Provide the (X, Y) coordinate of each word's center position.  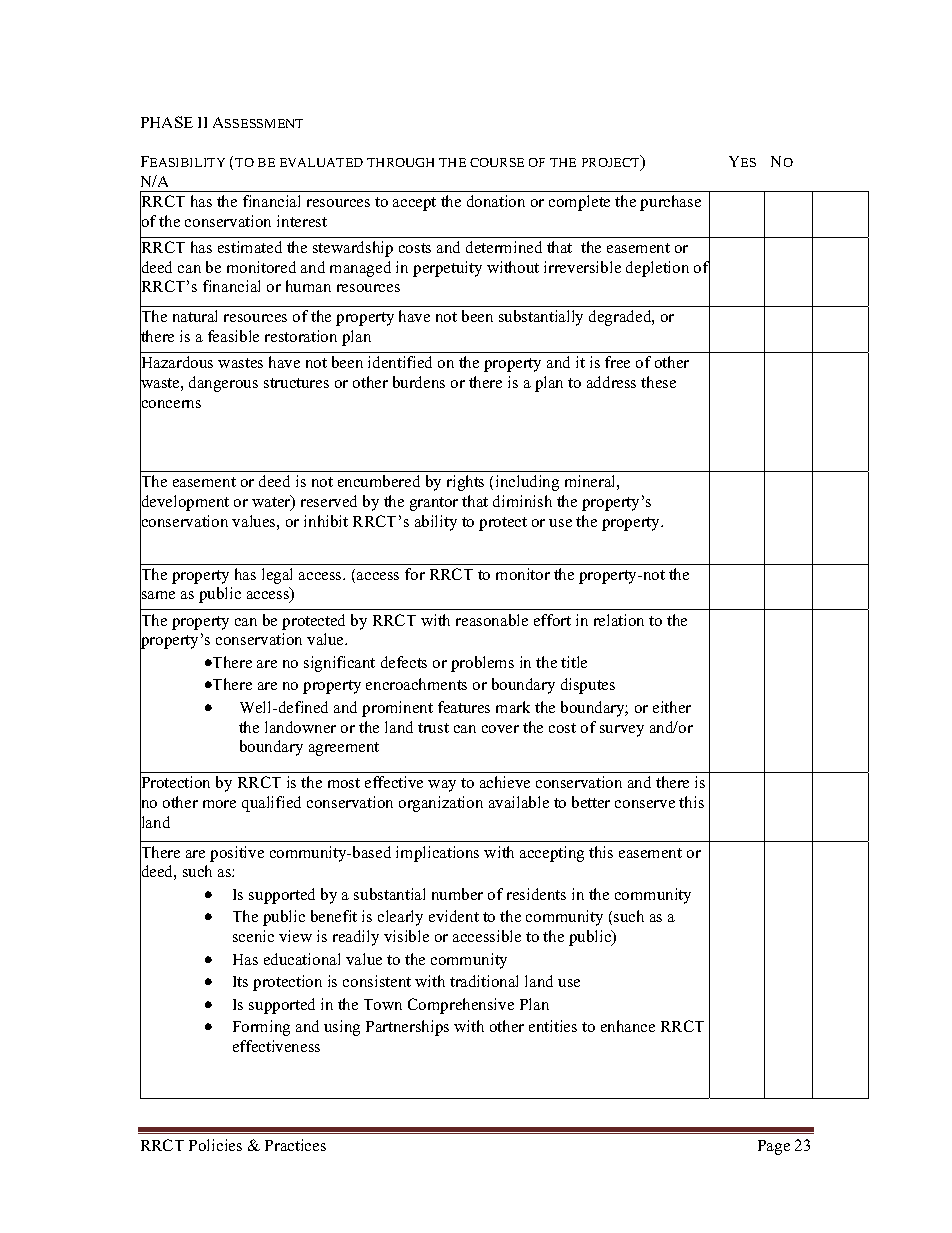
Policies (215, 1145)
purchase (670, 203)
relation (619, 620)
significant (339, 664)
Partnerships (407, 1028)
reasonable (492, 620)
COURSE (497, 162)
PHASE (167, 122)
